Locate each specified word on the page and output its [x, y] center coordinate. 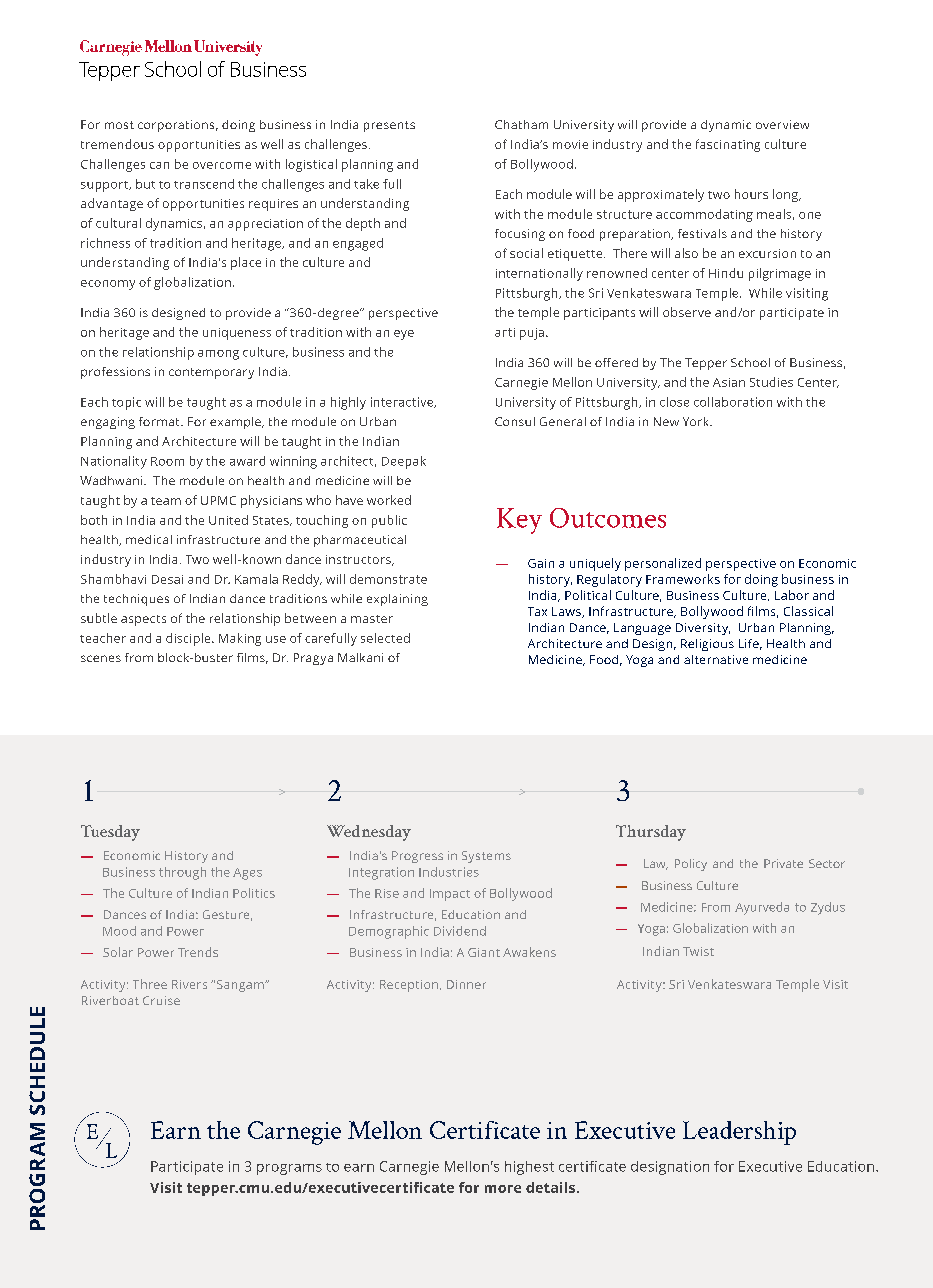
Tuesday [110, 833]
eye [404, 335]
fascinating [728, 145]
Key [519, 521]
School [750, 362]
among [218, 355]
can [159, 165]
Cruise [161, 1000]
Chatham [521, 124]
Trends [198, 952]
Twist [698, 951]
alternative [716, 659]
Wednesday [369, 833]
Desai [167, 579]
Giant [484, 952]
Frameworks [683, 579]
